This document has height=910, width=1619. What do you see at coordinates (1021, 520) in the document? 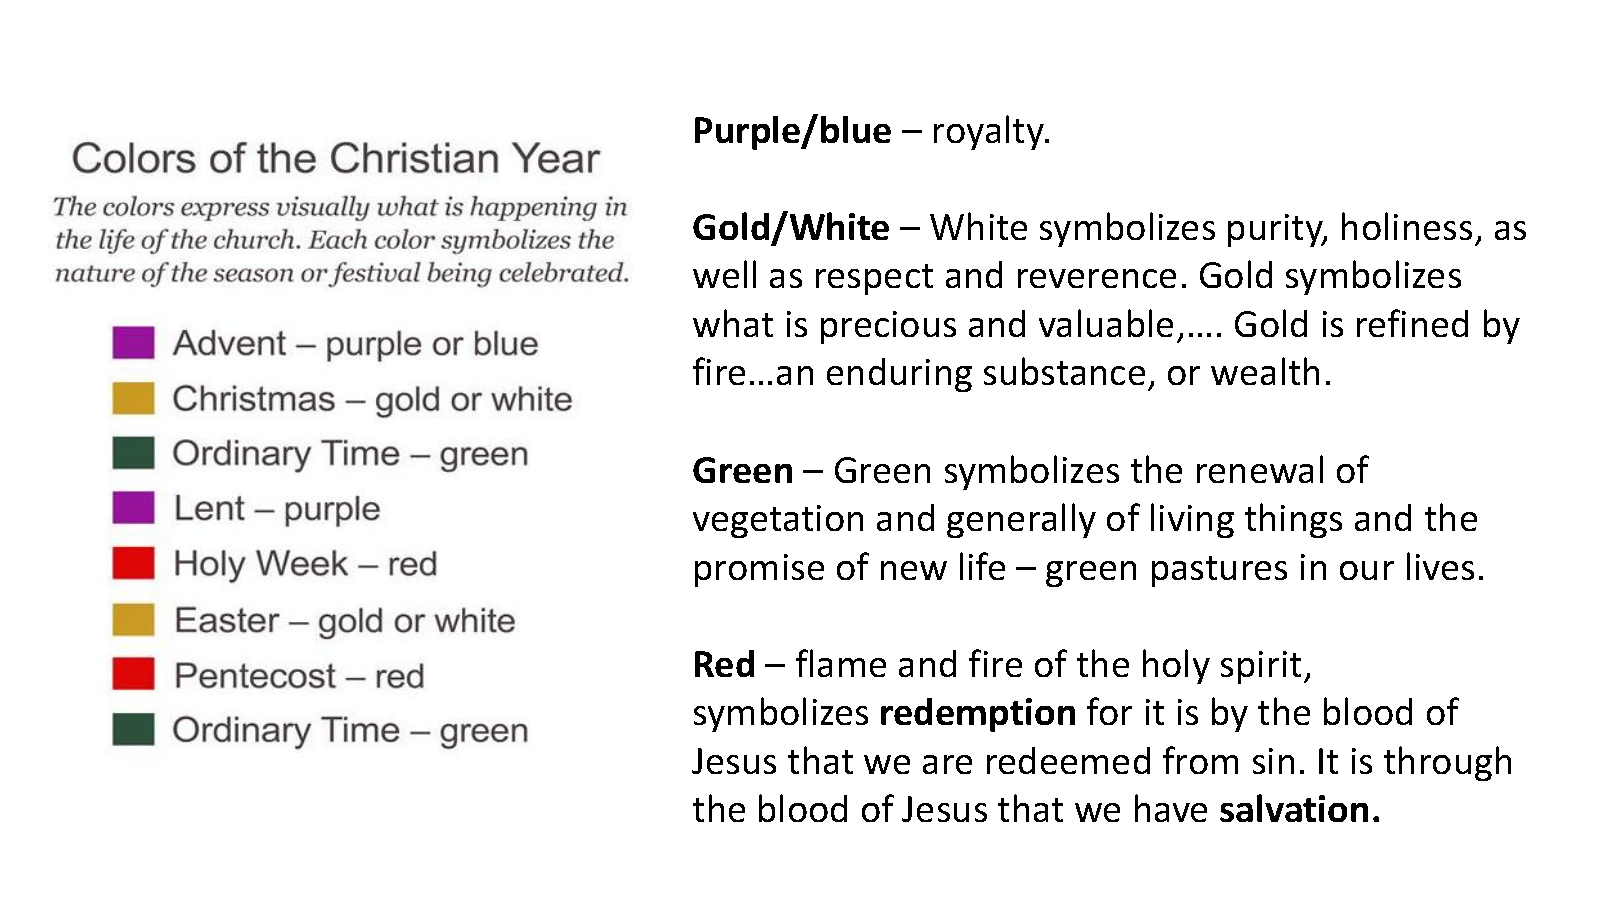
I see `generally` at bounding box center [1021, 520].
